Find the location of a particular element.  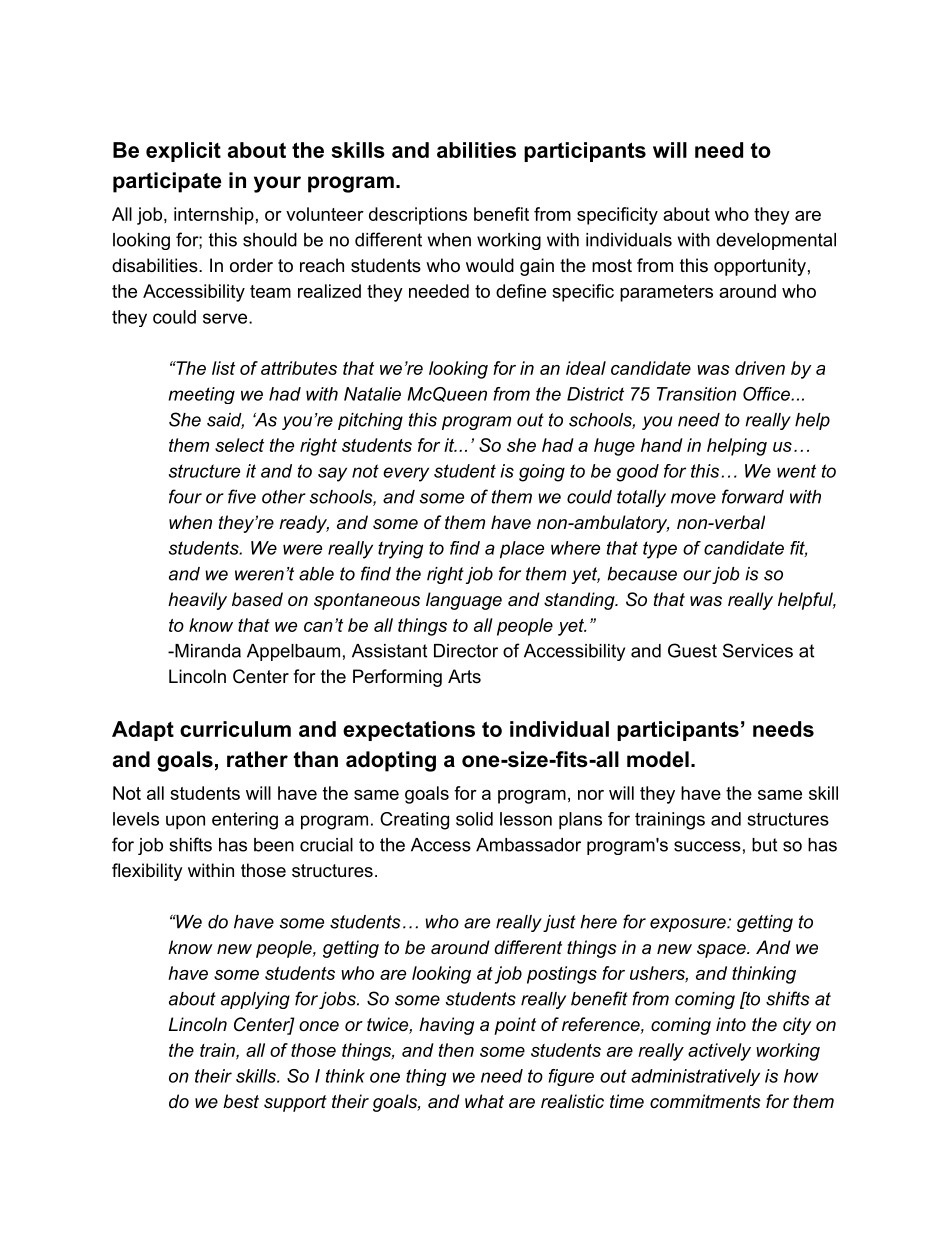

then is located at coordinates (456, 1050).
